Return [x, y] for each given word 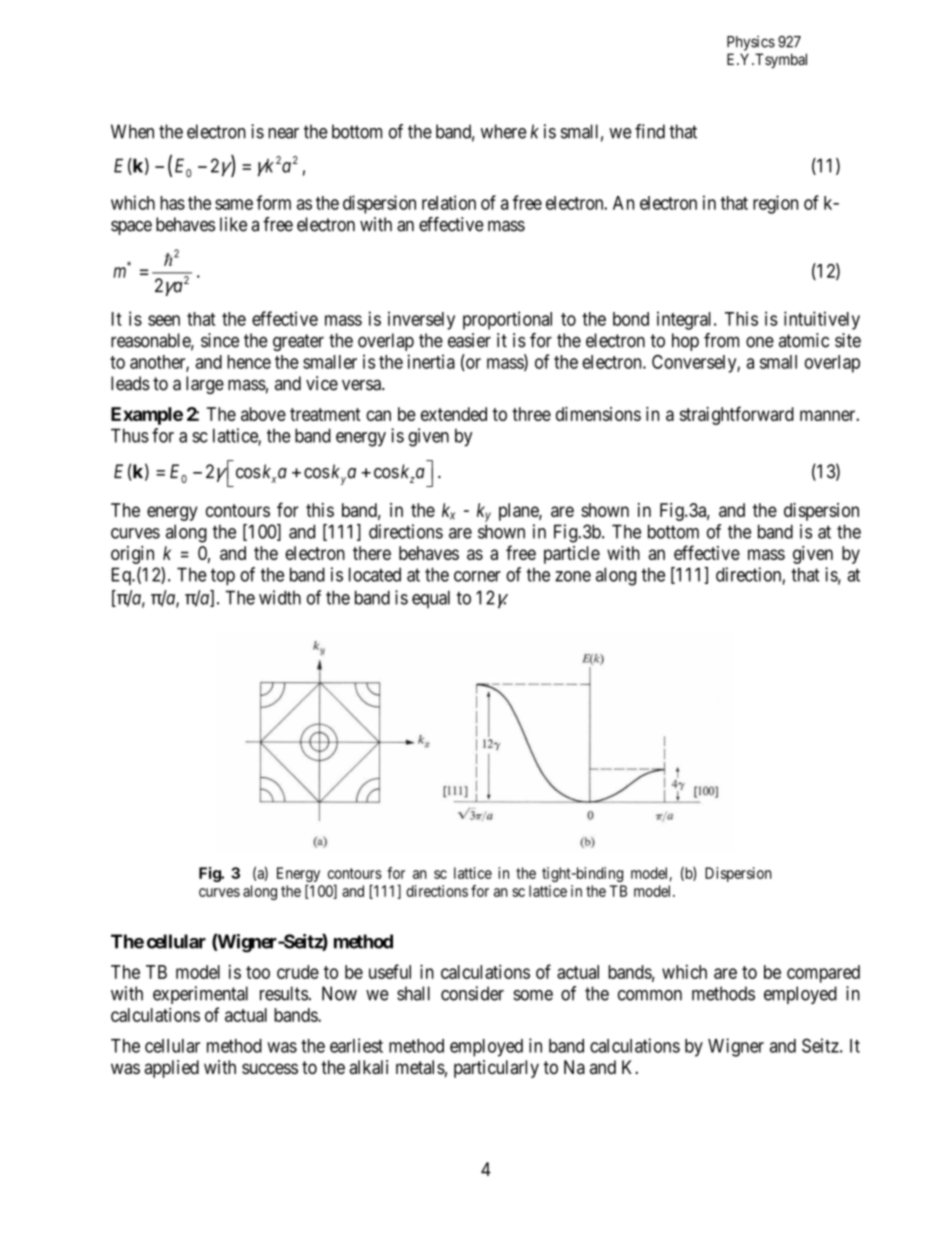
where [504, 131]
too [258, 972]
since [220, 340]
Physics [751, 43]
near [283, 133]
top [223, 577]
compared [823, 974]
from [721, 340]
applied [171, 1069]
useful [390, 971]
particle [572, 555]
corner [477, 576]
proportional [507, 320]
